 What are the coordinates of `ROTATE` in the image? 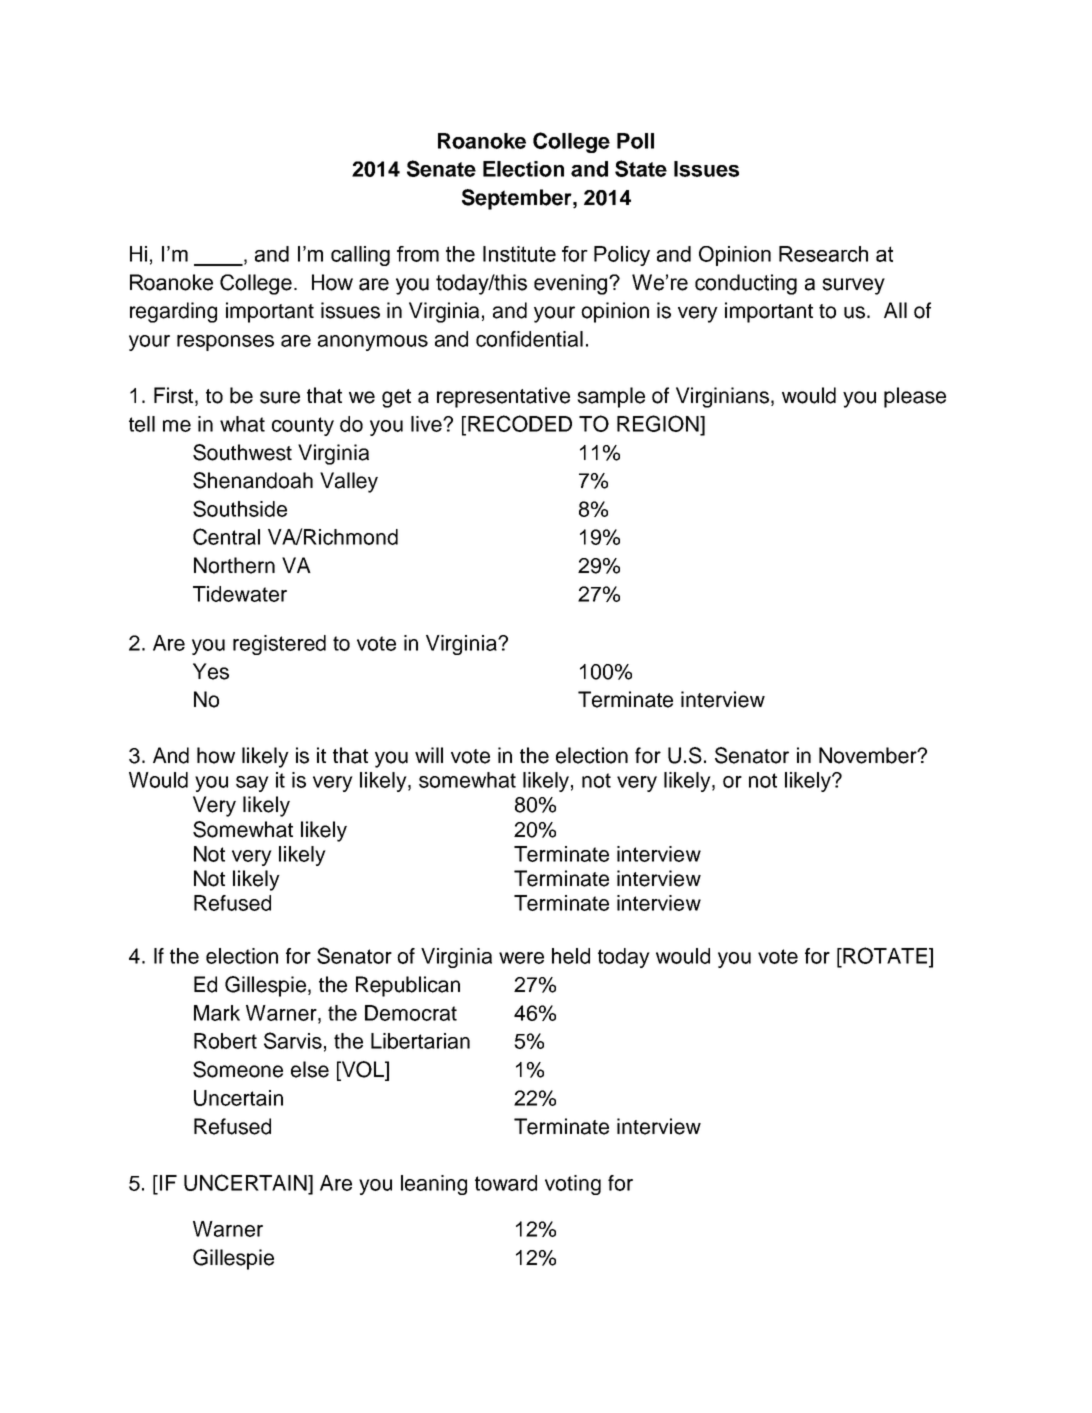 It's located at (884, 957).
